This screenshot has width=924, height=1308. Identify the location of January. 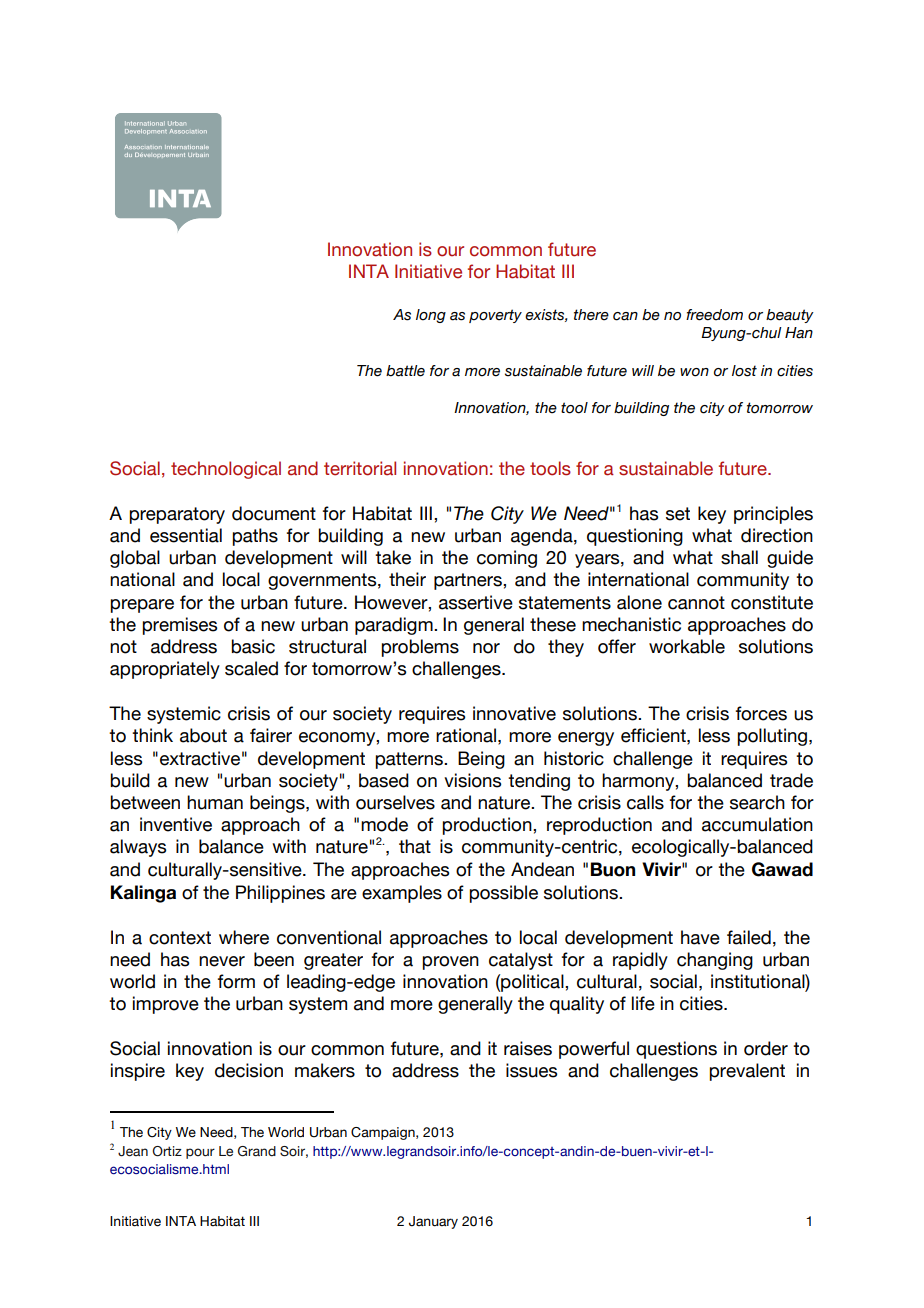
(433, 1222).
